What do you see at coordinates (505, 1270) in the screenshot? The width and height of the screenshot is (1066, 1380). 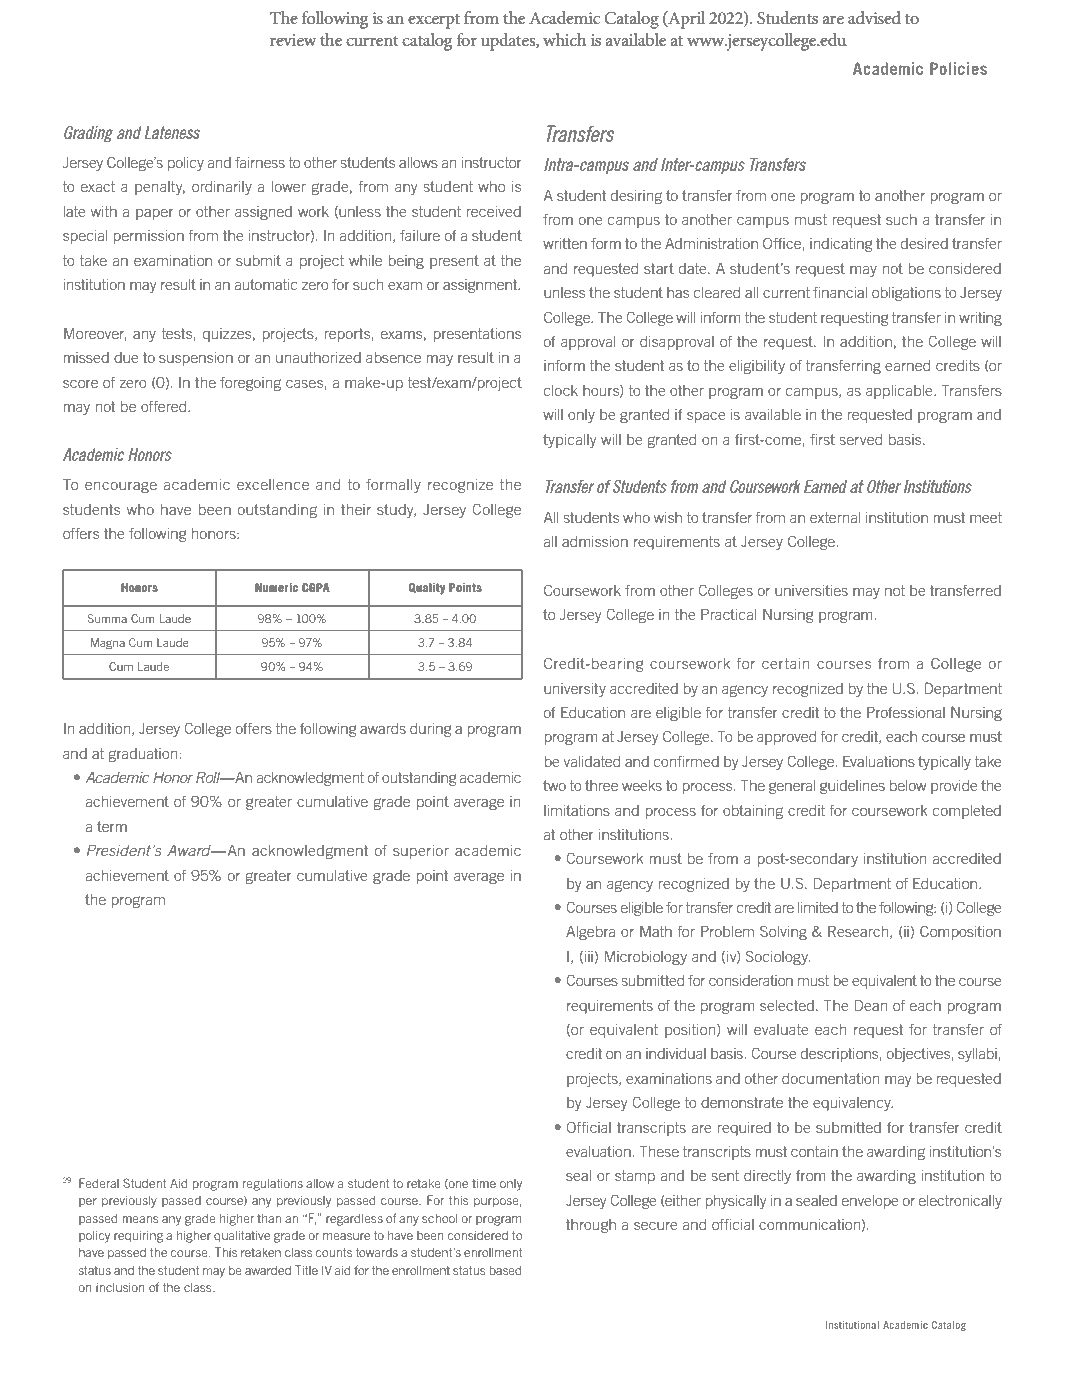 I see `based` at bounding box center [505, 1270].
